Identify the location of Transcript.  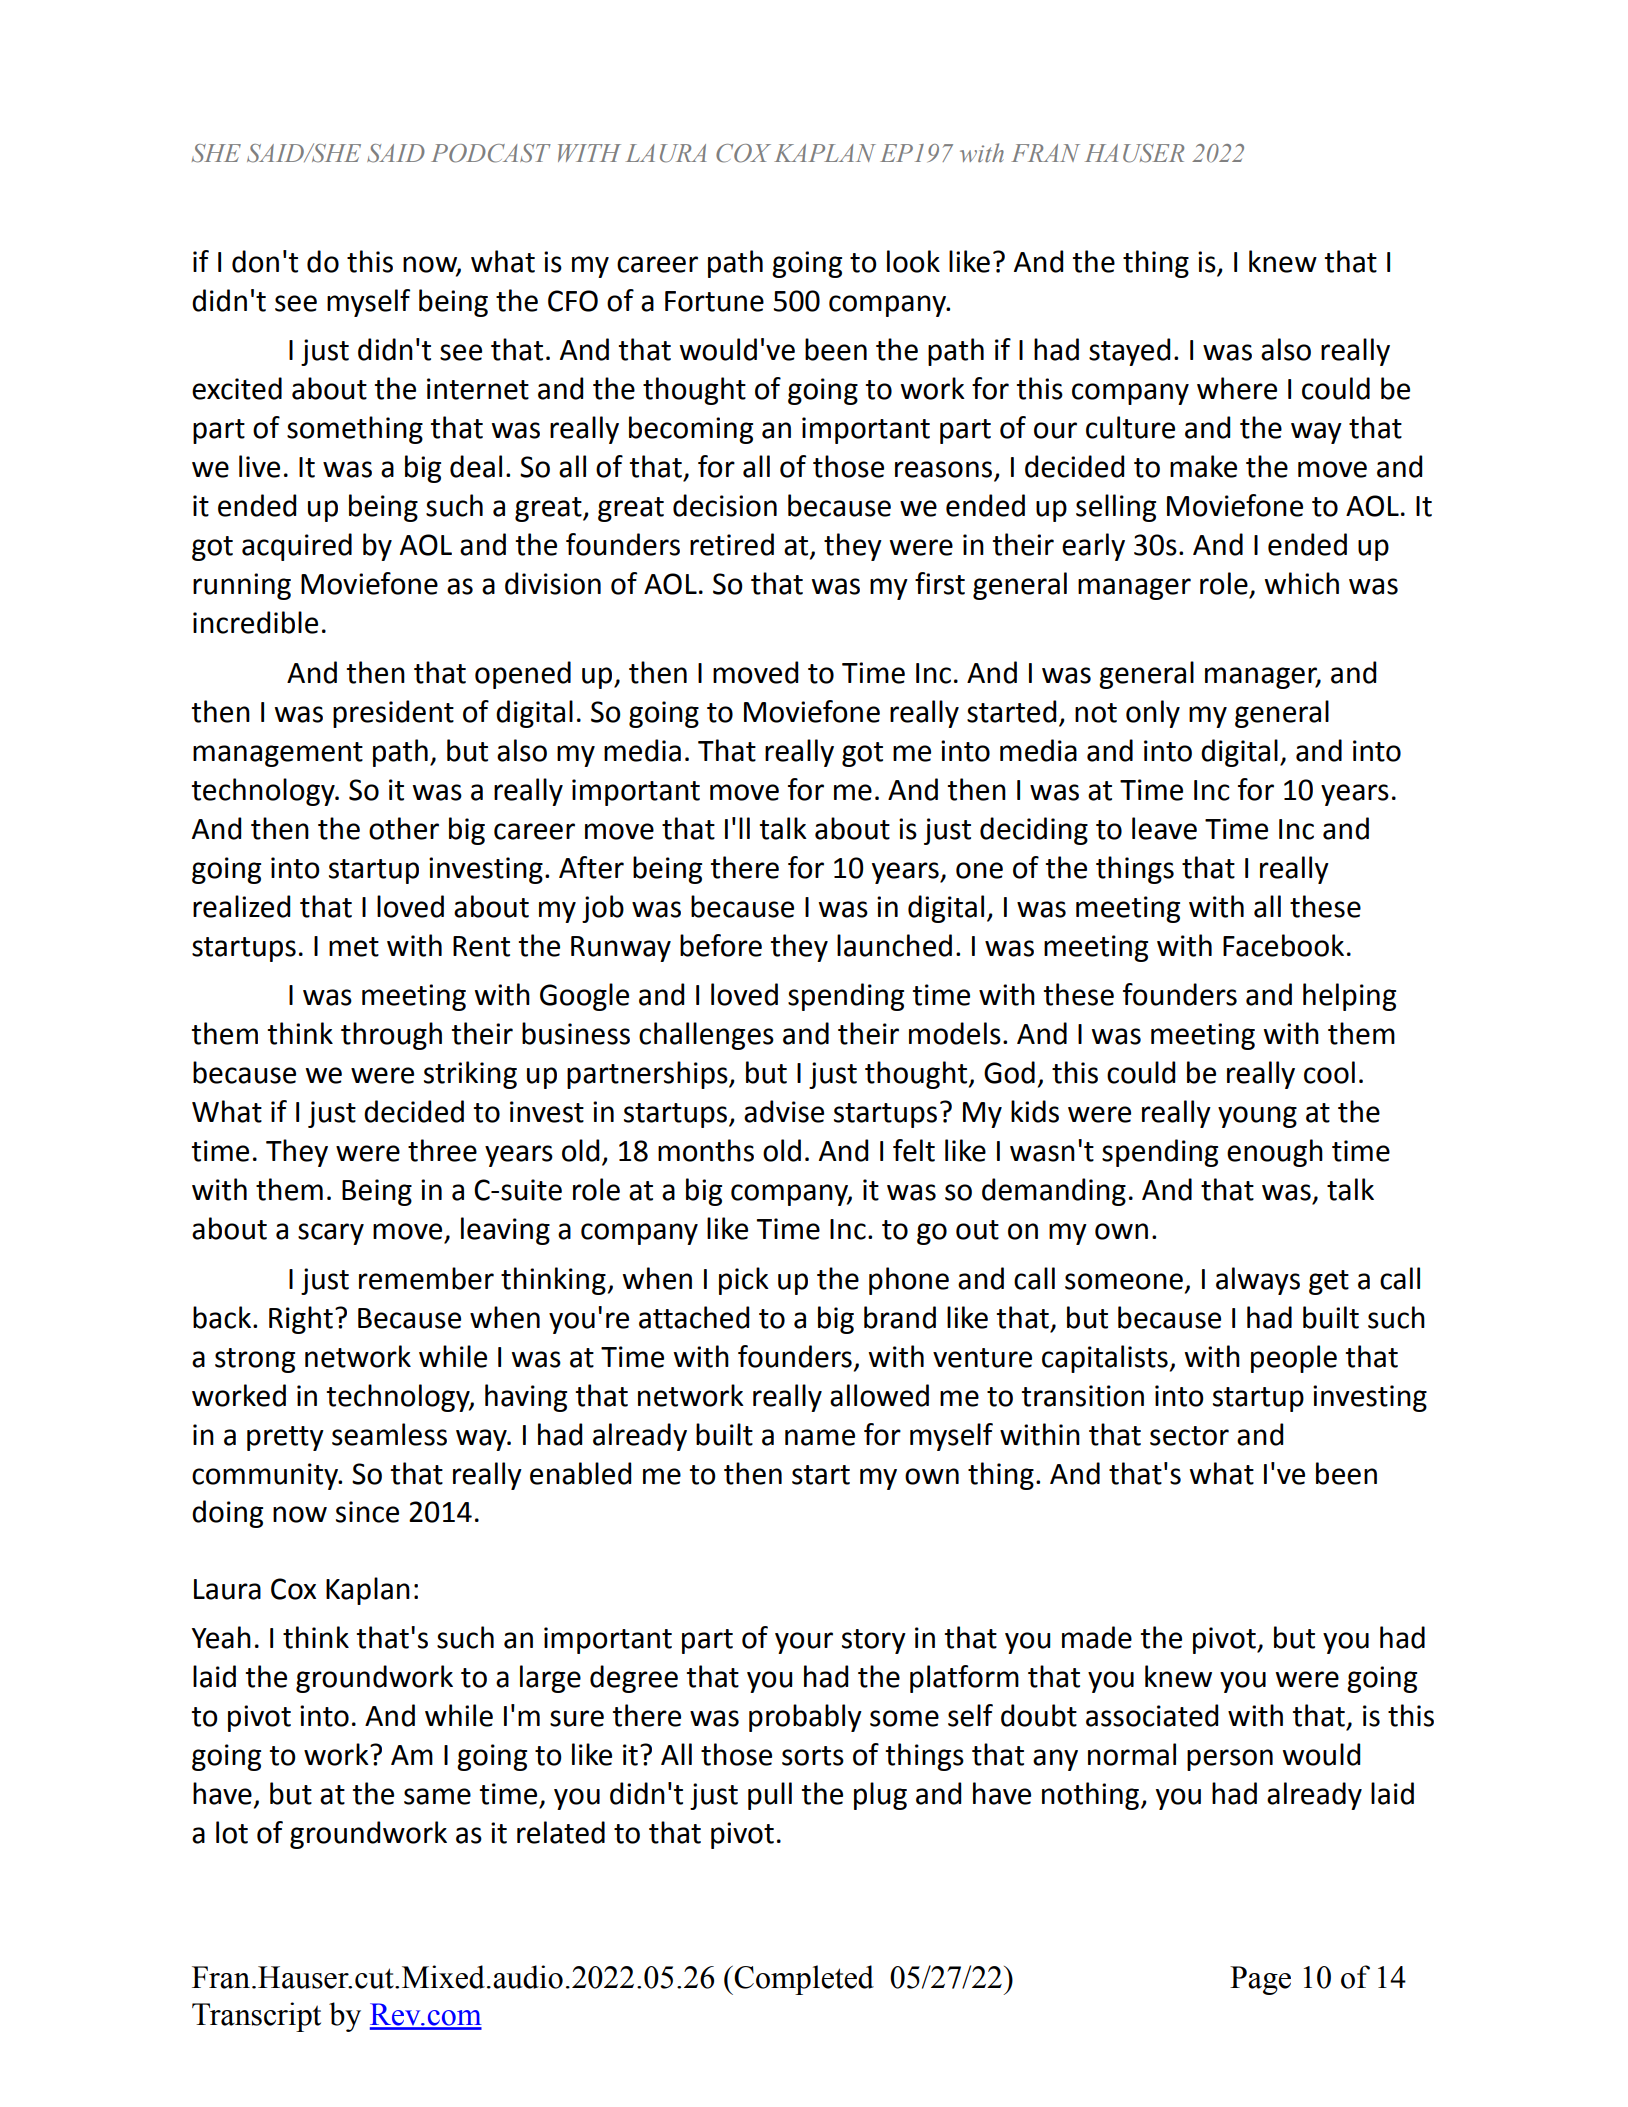
(256, 2017).
